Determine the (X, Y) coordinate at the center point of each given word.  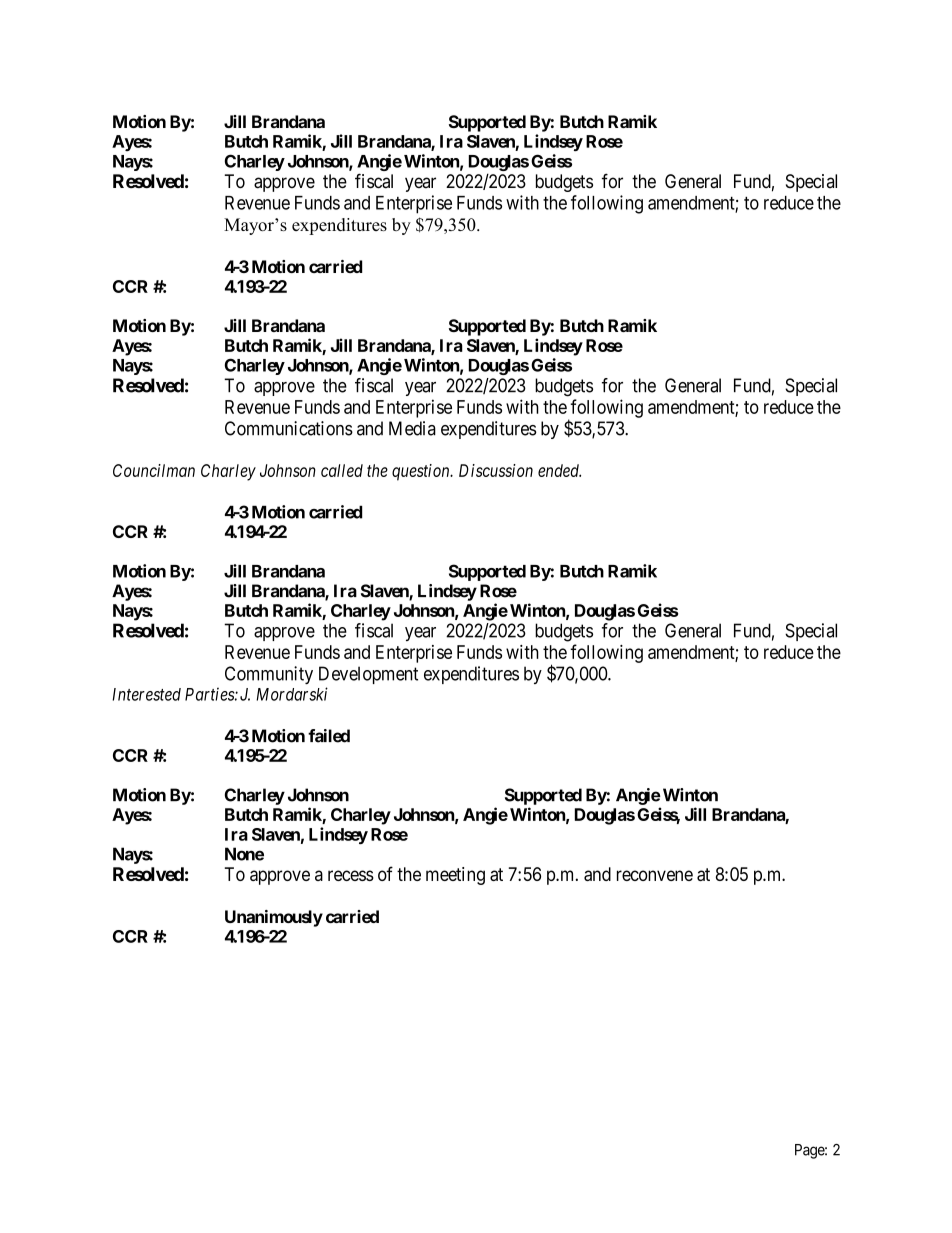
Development (368, 675)
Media (412, 428)
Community (269, 675)
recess (351, 875)
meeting (455, 876)
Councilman (154, 470)
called (342, 470)
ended (559, 470)
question (422, 472)
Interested (146, 694)
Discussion (496, 470)
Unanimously (274, 918)
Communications (289, 428)
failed (329, 736)
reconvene (655, 875)
